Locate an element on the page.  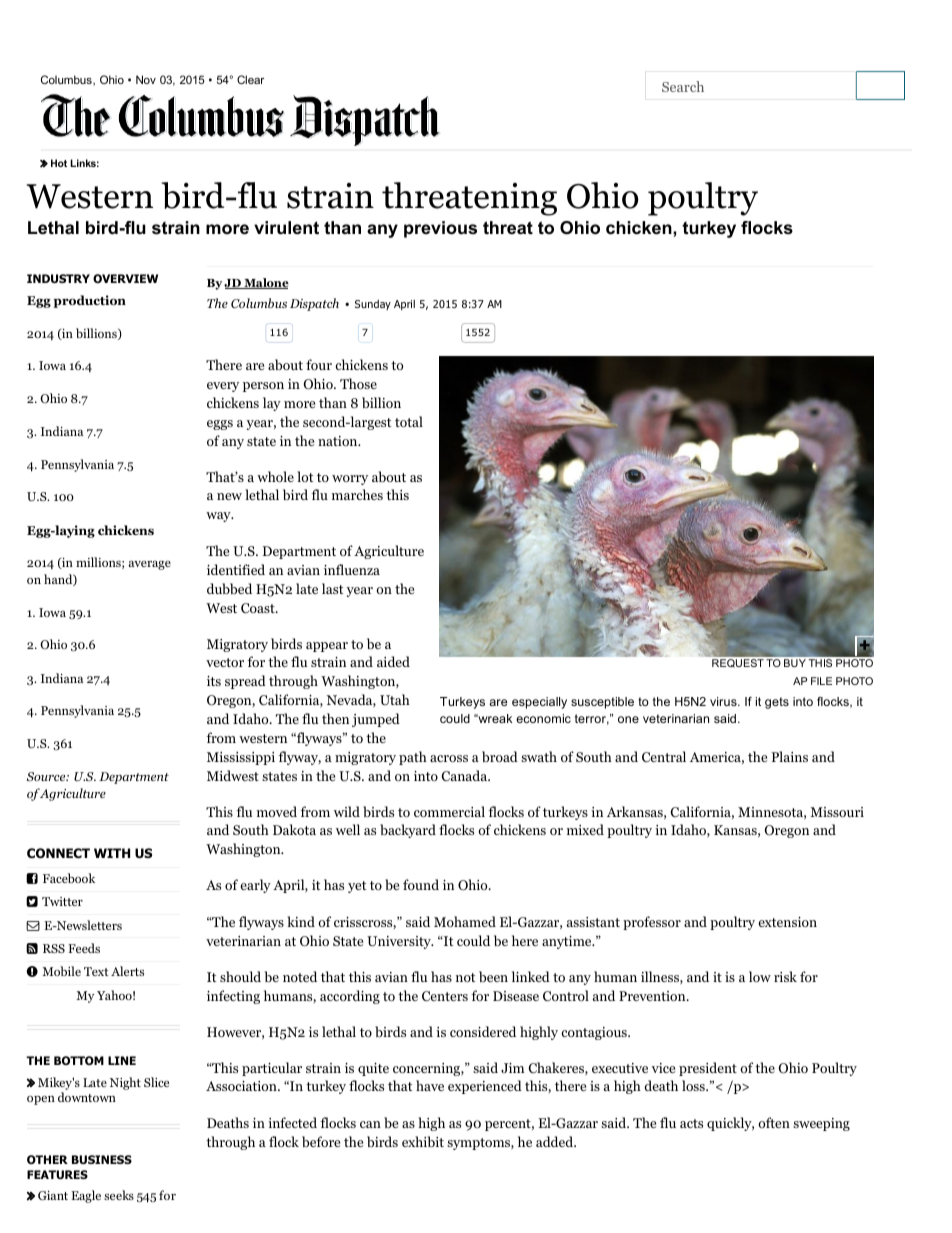
Search is located at coordinates (683, 86).
